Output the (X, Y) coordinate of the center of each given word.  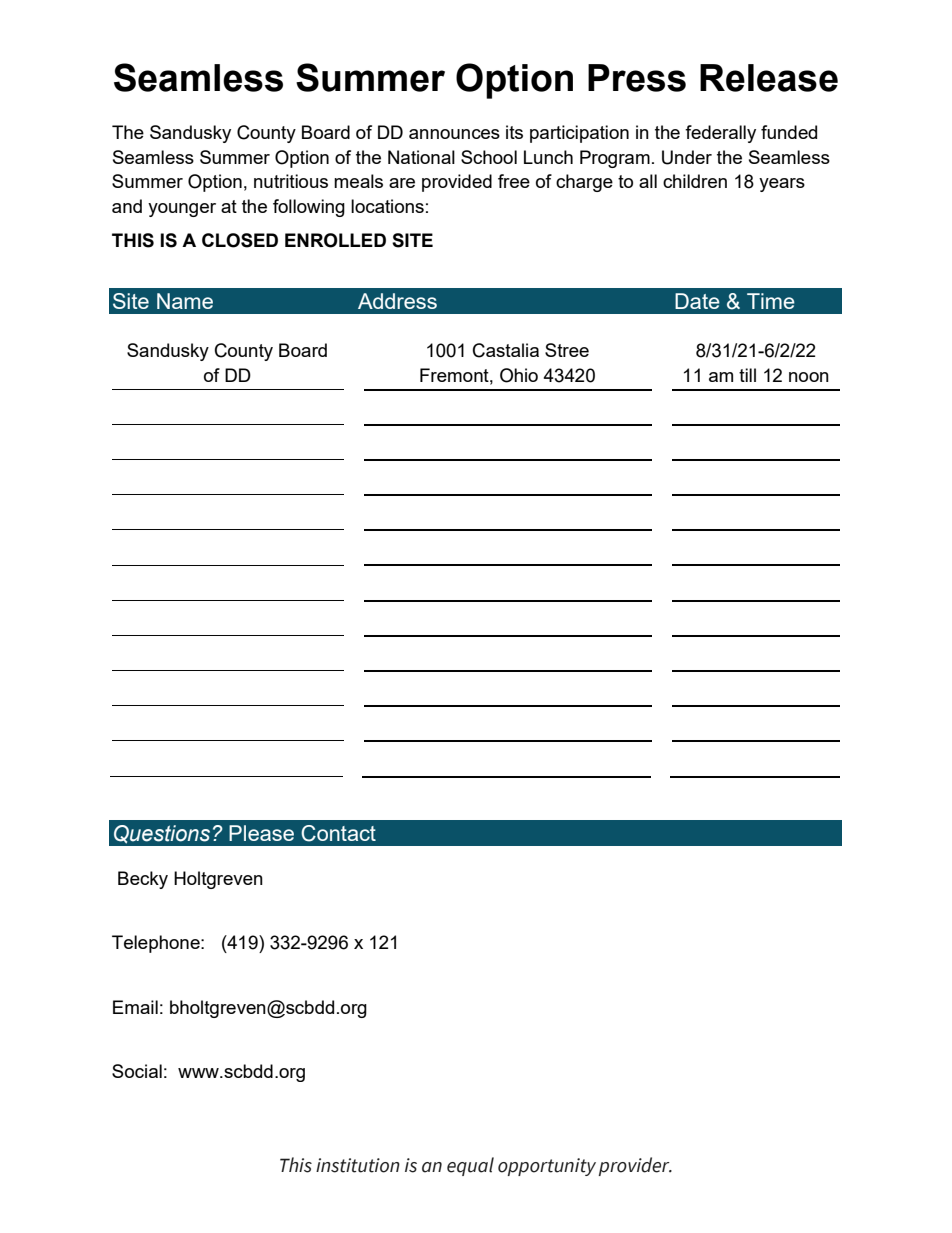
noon (809, 377)
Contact (338, 833)
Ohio (519, 375)
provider (635, 1166)
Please (261, 833)
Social (137, 1071)
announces (454, 134)
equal (470, 1166)
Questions (162, 834)
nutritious (291, 181)
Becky (143, 880)
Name (185, 301)
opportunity (547, 1167)
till (747, 375)
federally (720, 134)
